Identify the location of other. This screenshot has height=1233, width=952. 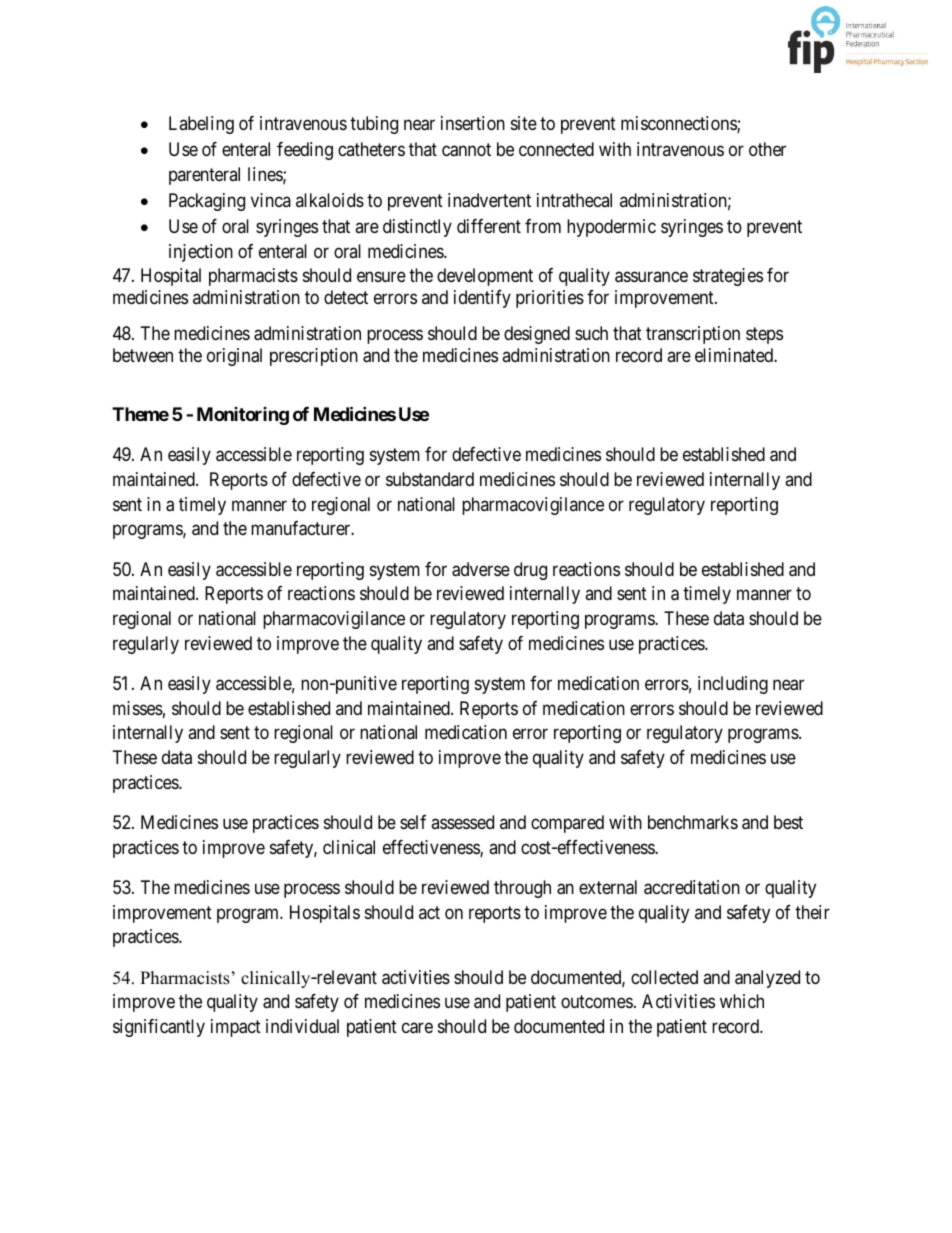
(767, 149).
